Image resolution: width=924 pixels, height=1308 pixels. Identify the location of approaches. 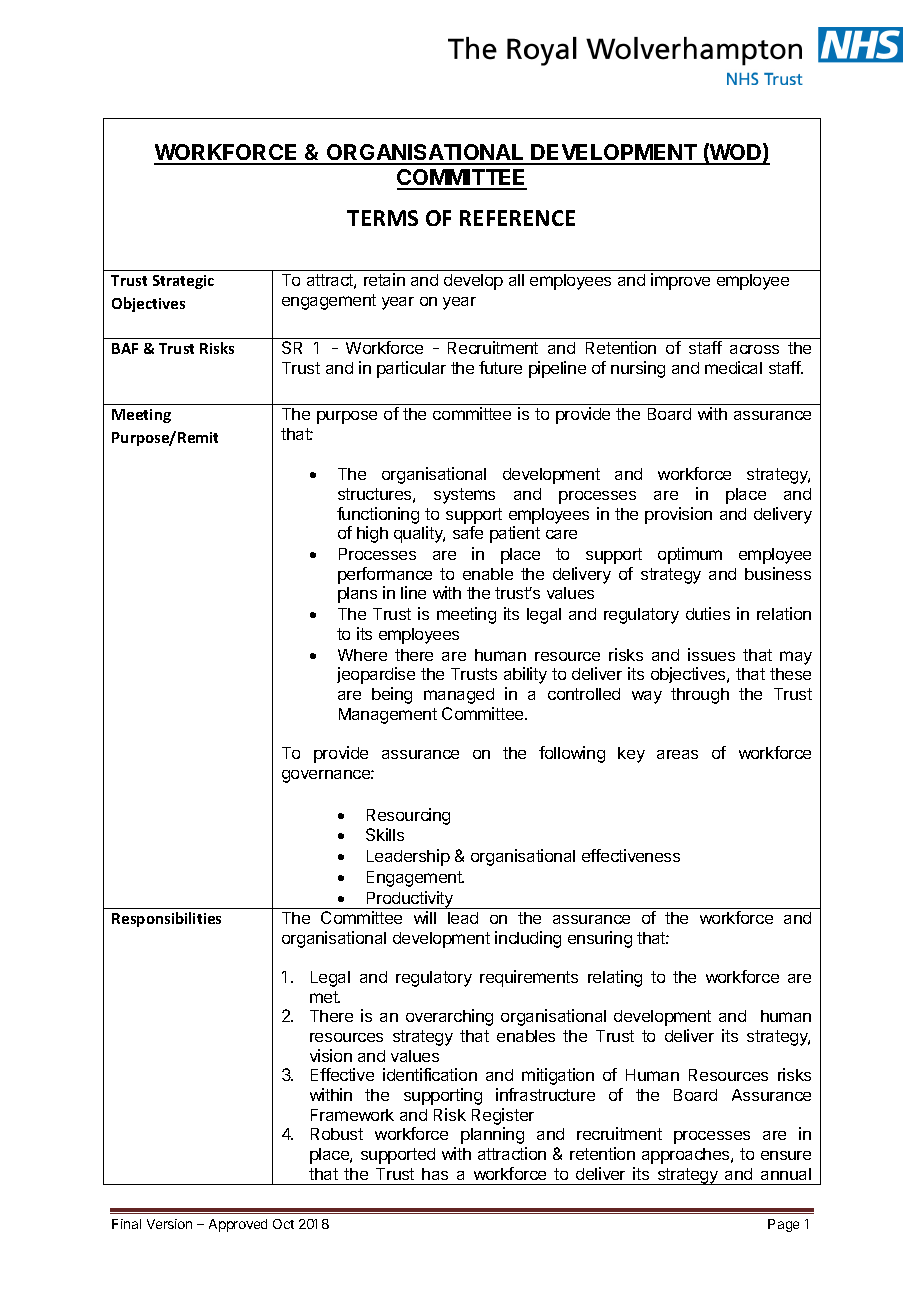
(687, 1156).
